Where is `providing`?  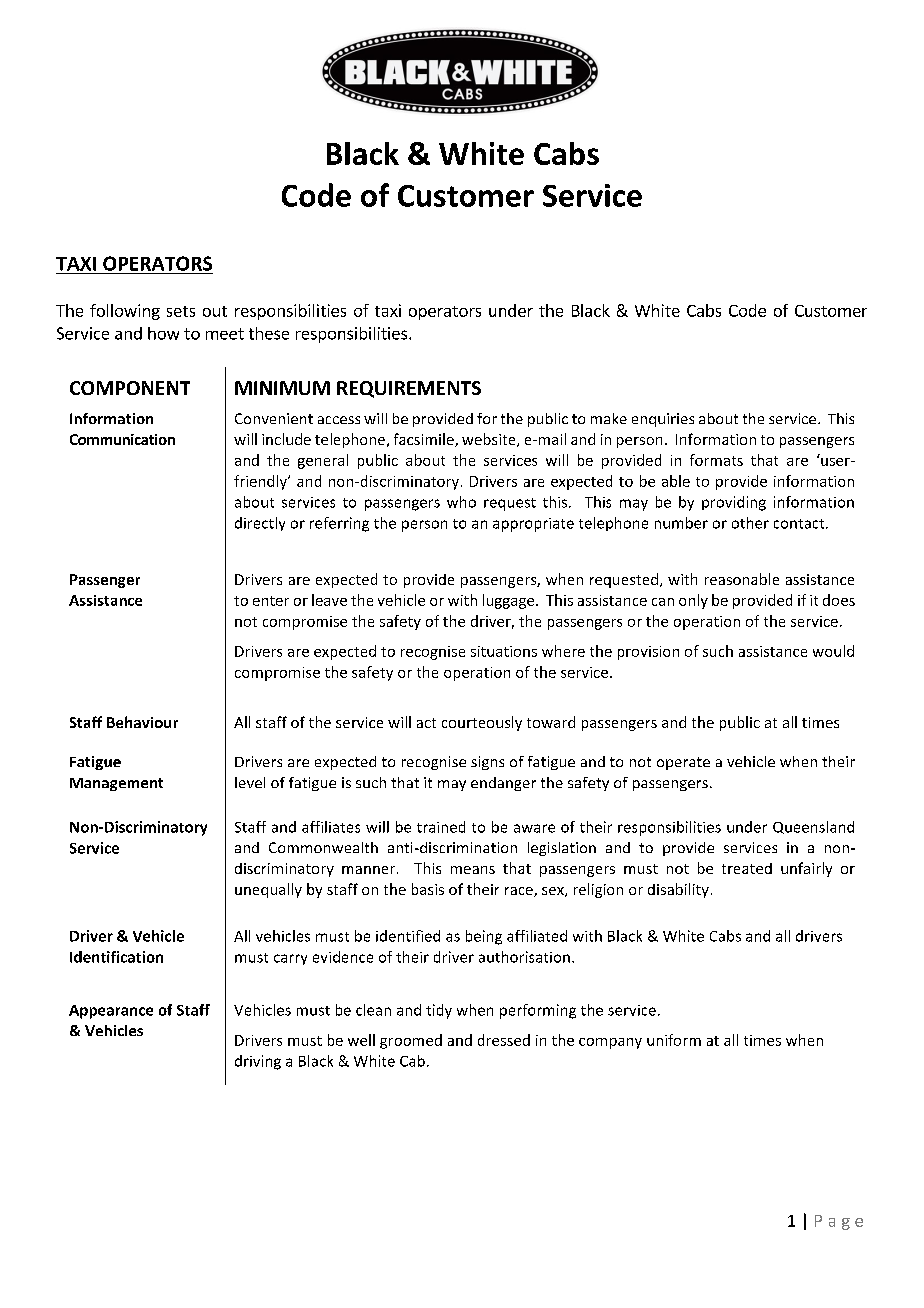
providing is located at coordinates (734, 503).
